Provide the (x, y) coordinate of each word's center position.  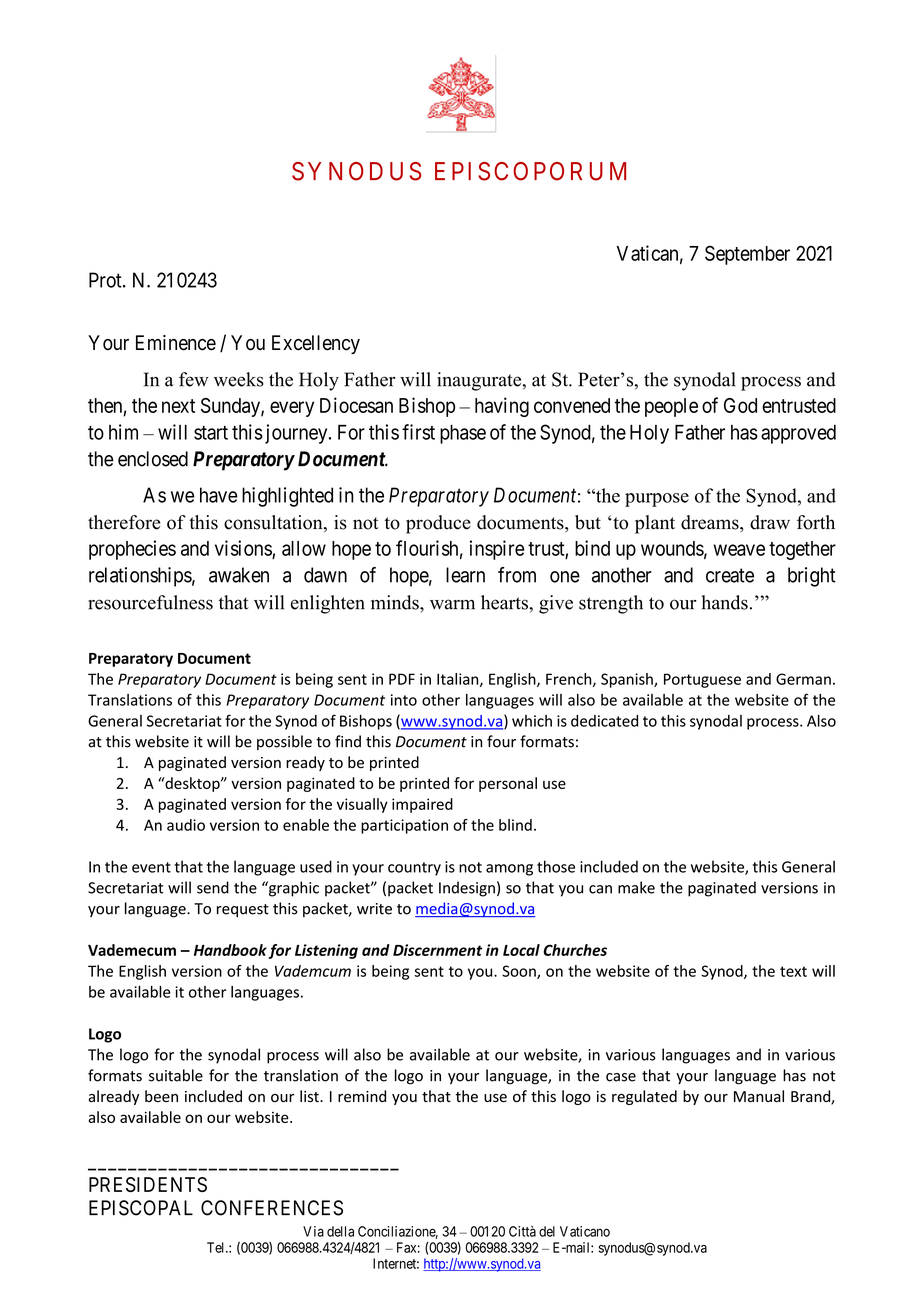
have (219, 495)
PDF (402, 679)
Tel (217, 1247)
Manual (759, 1096)
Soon (520, 972)
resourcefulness (150, 602)
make (636, 887)
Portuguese (702, 680)
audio (186, 825)
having (502, 407)
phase (463, 434)
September (747, 255)
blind (515, 825)
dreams (711, 523)
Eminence (176, 343)
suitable (176, 1075)
